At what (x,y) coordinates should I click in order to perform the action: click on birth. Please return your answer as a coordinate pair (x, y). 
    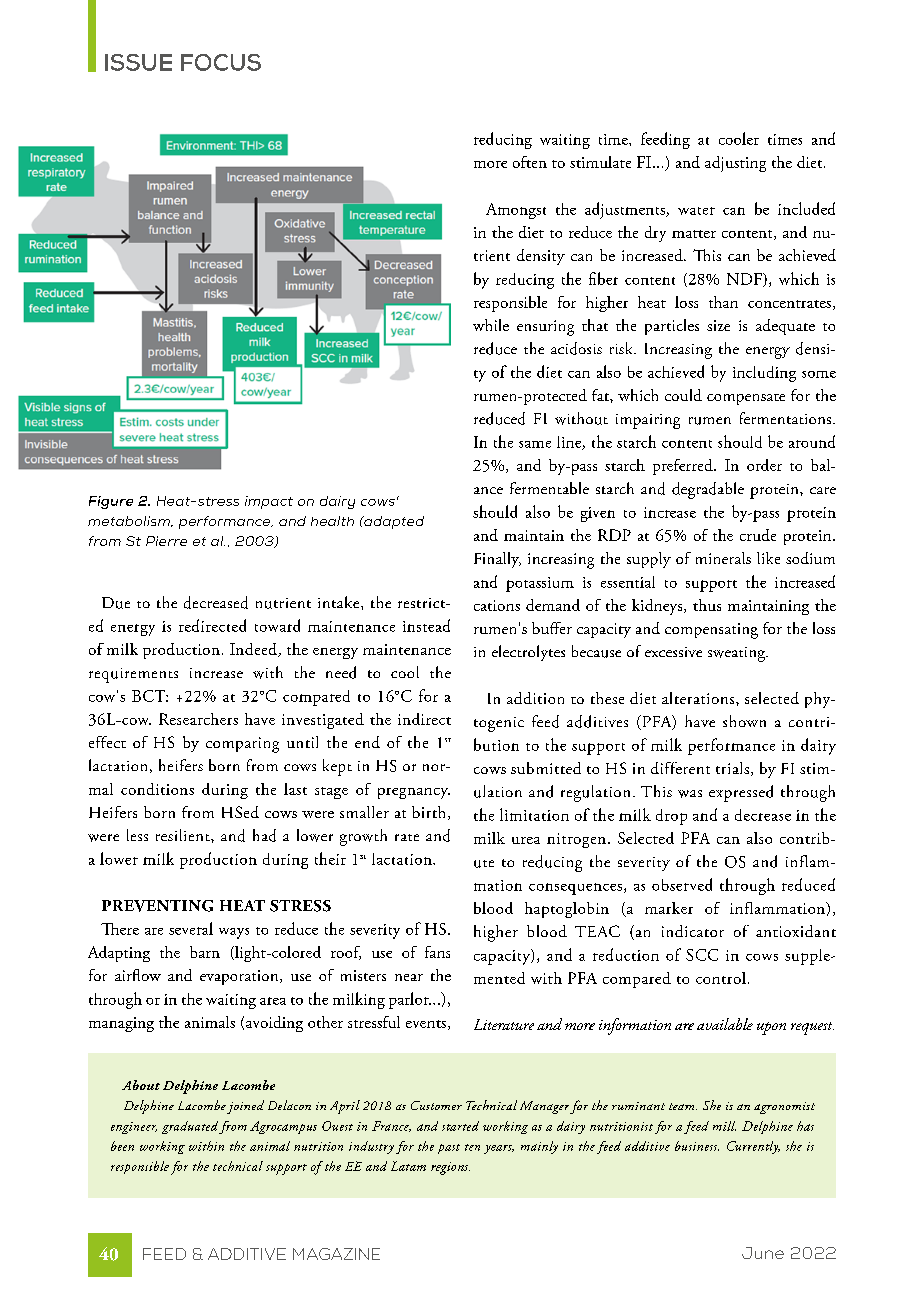
    Looking at the image, I should click on (430, 813).
